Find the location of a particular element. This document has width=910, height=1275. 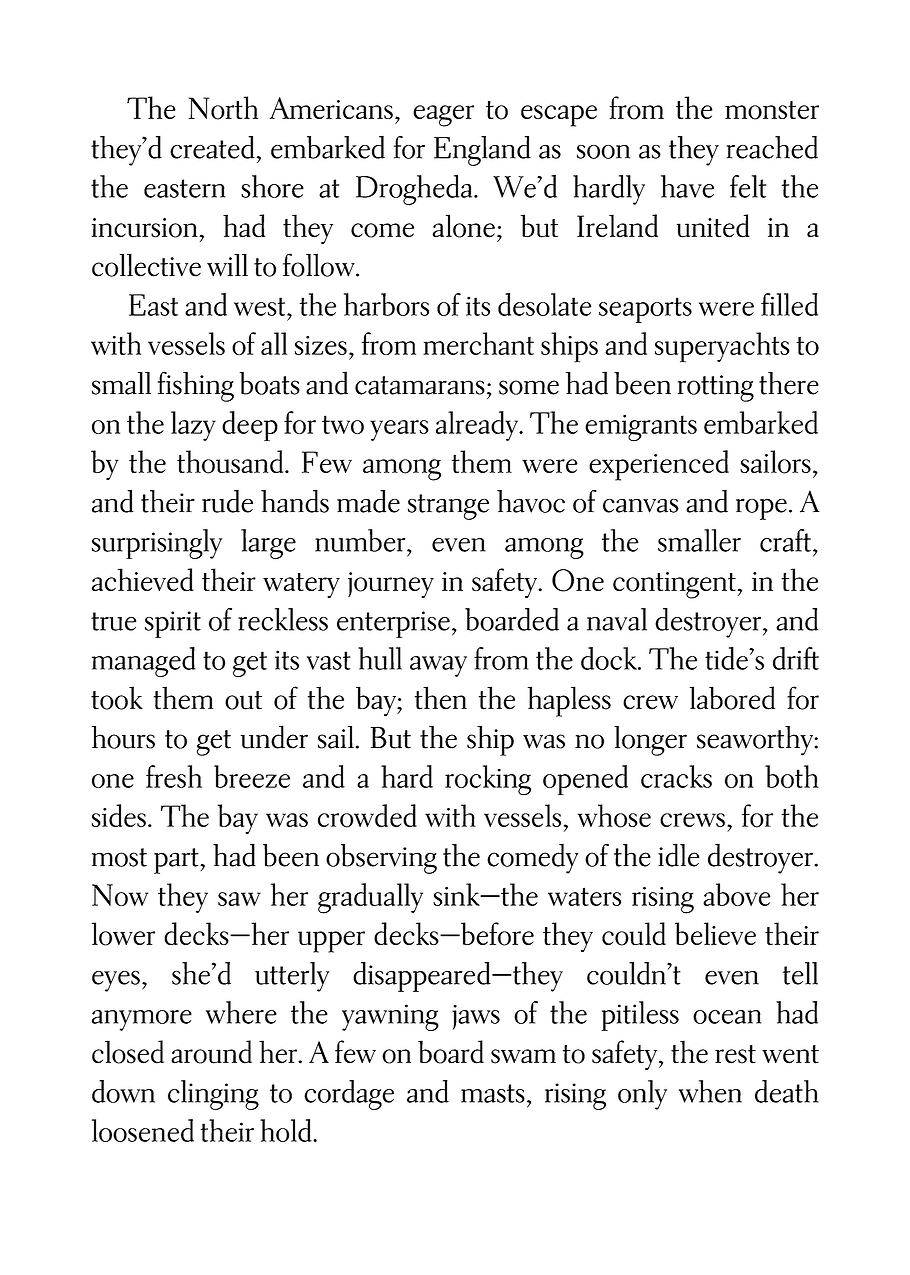

reached is located at coordinates (772, 147).
